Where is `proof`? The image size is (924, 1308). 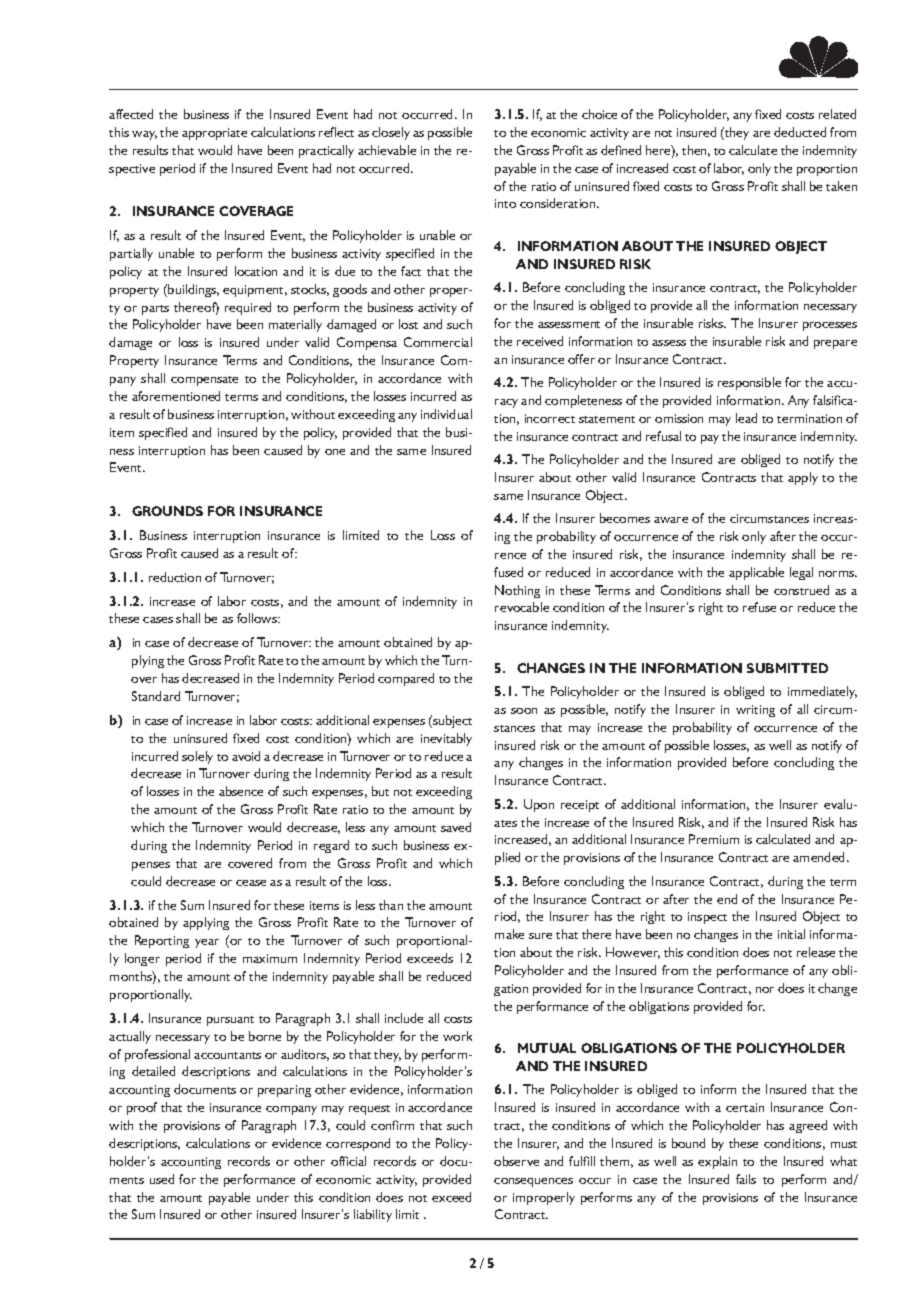 proof is located at coordinates (142, 1108).
